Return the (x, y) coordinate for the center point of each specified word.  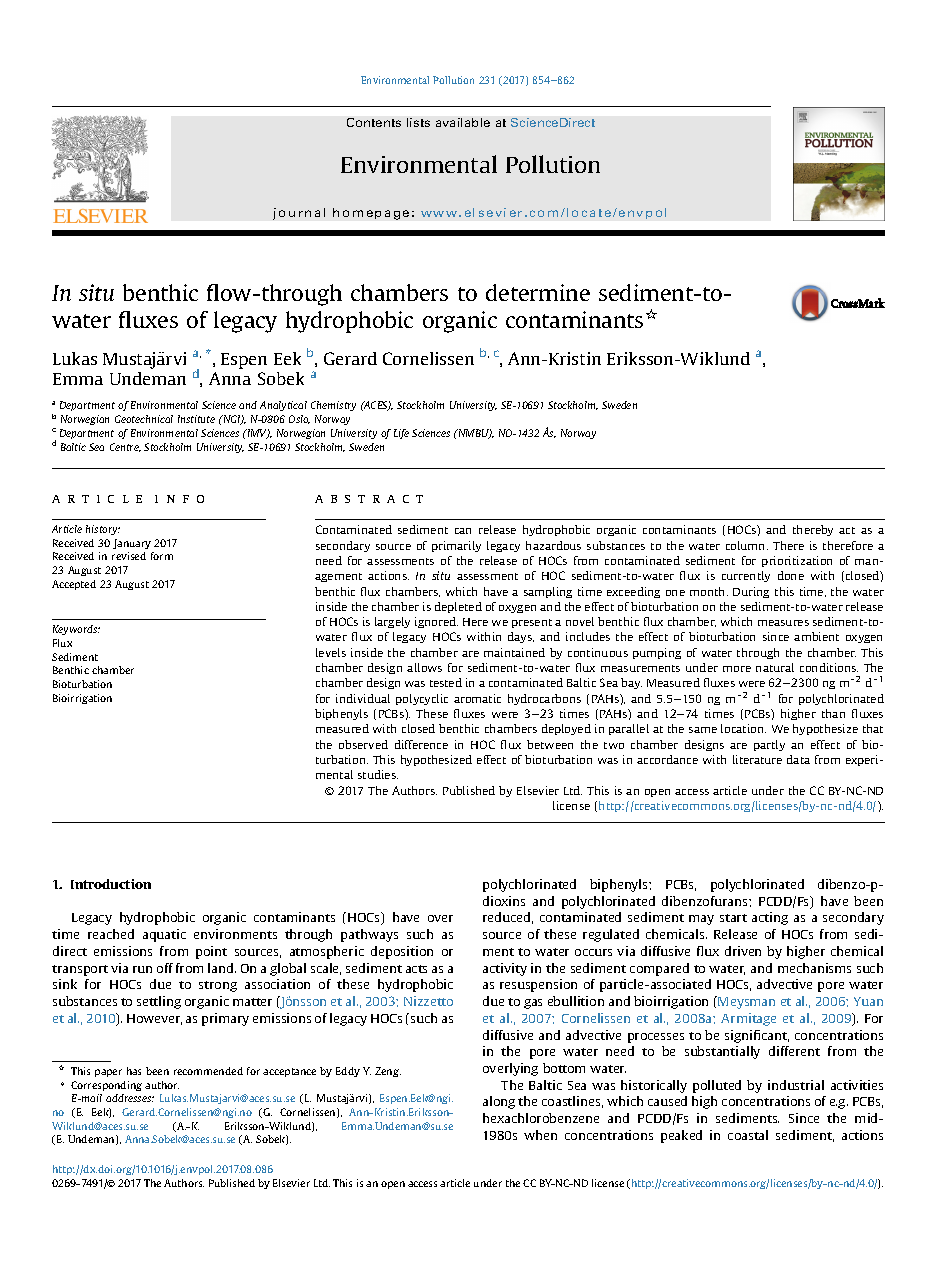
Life (401, 434)
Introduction (111, 884)
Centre (125, 447)
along (499, 1102)
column (747, 545)
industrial (796, 1085)
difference (421, 744)
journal (299, 214)
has (134, 1071)
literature (757, 759)
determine (538, 292)
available (463, 122)
